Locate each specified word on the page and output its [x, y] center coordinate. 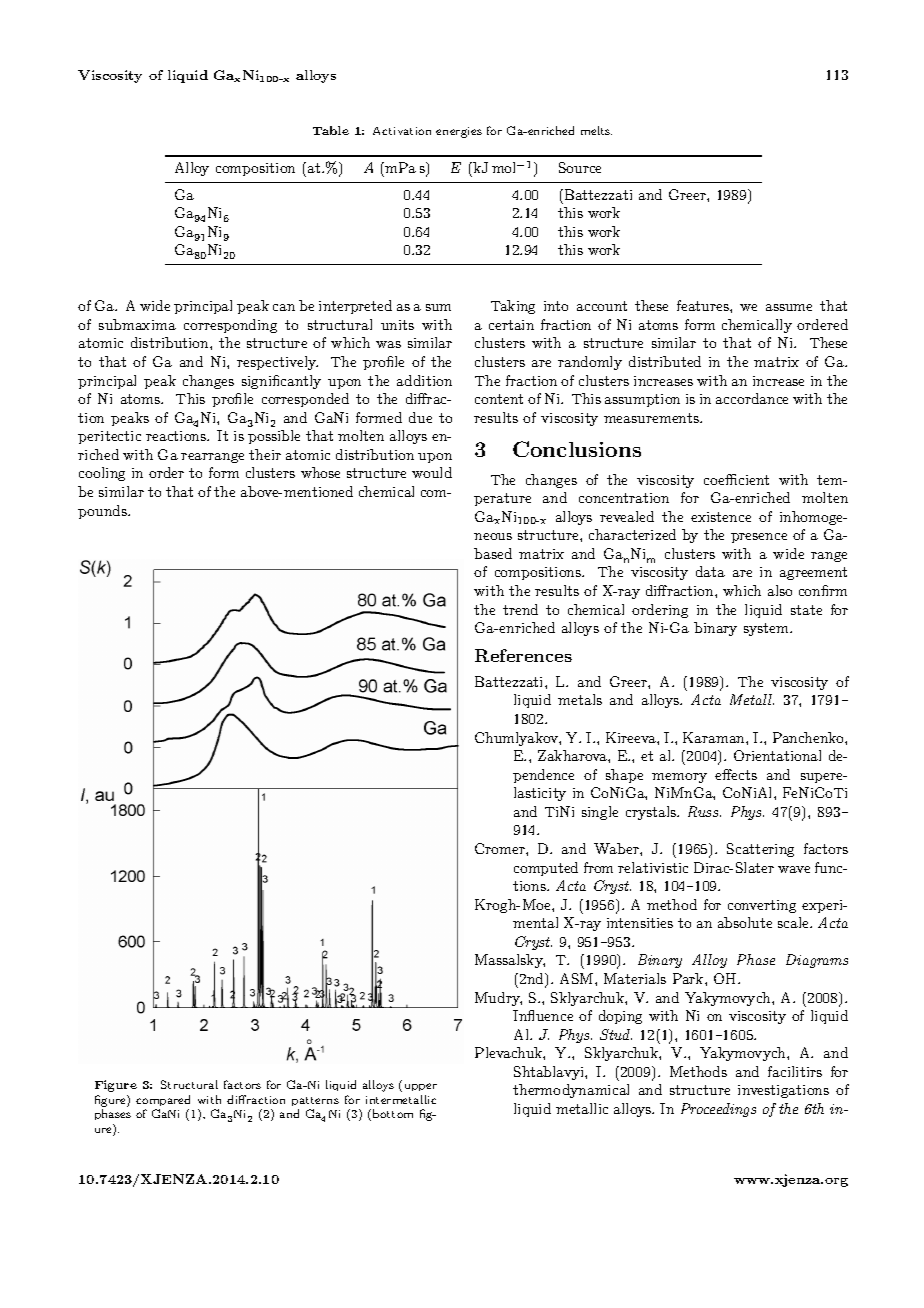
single [600, 813]
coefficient [736, 479]
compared [163, 1100]
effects [736, 774]
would [432, 472]
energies [459, 132]
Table [331, 130]
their [265, 454]
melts [596, 130]
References [523, 655]
